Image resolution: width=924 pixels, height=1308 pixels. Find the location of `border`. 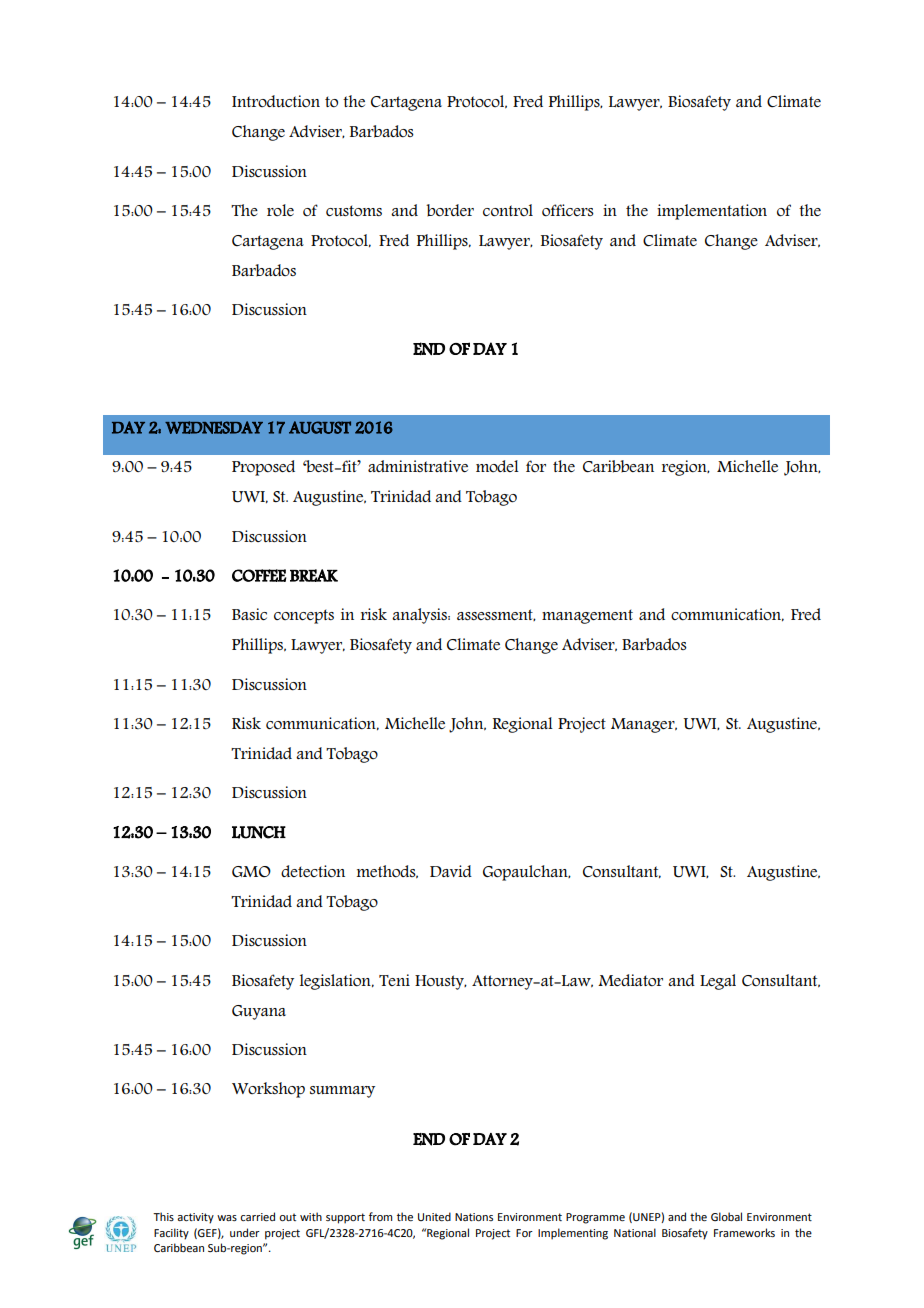

border is located at coordinates (450, 210).
